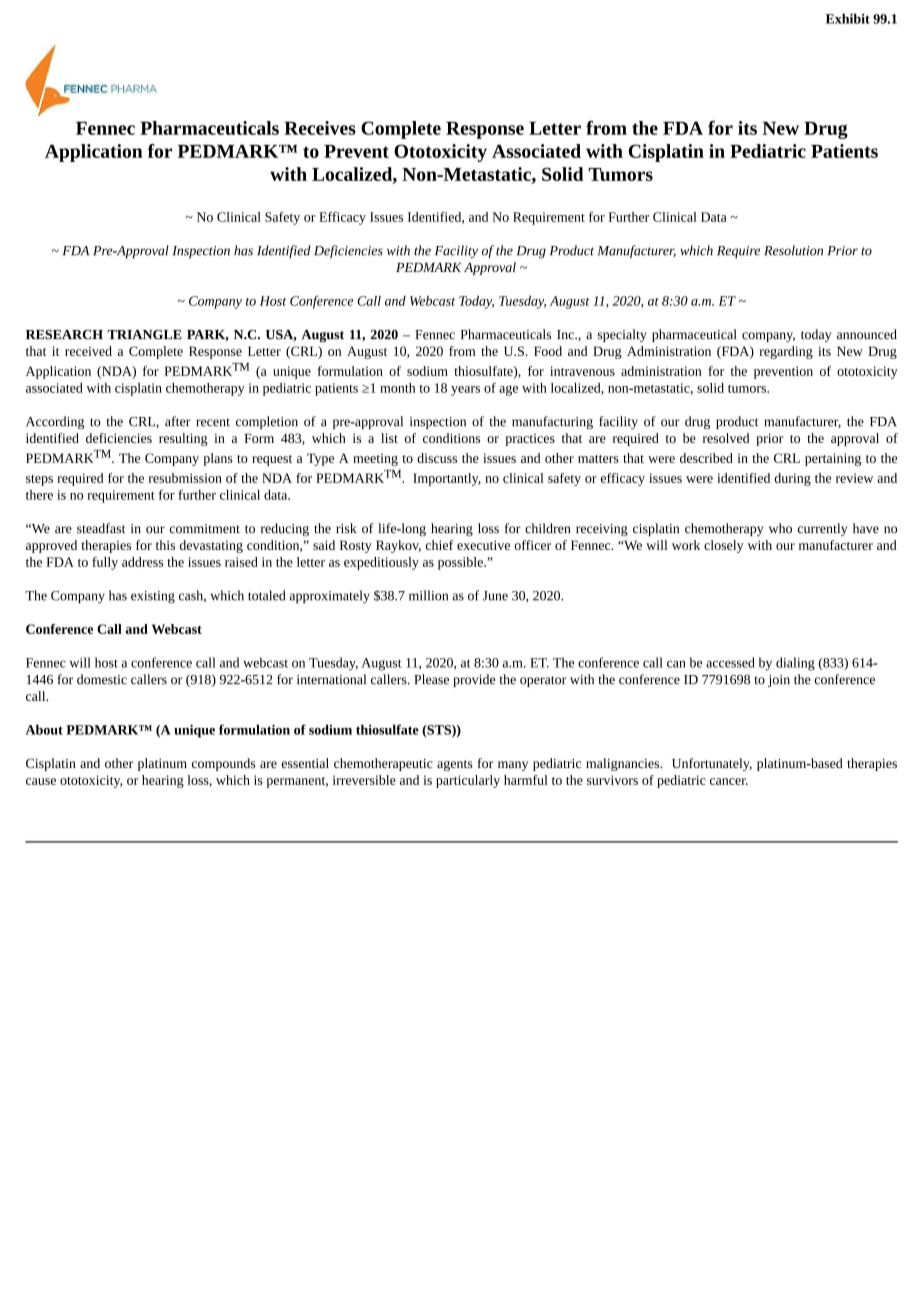  I want to click on compounds, so click(224, 764).
